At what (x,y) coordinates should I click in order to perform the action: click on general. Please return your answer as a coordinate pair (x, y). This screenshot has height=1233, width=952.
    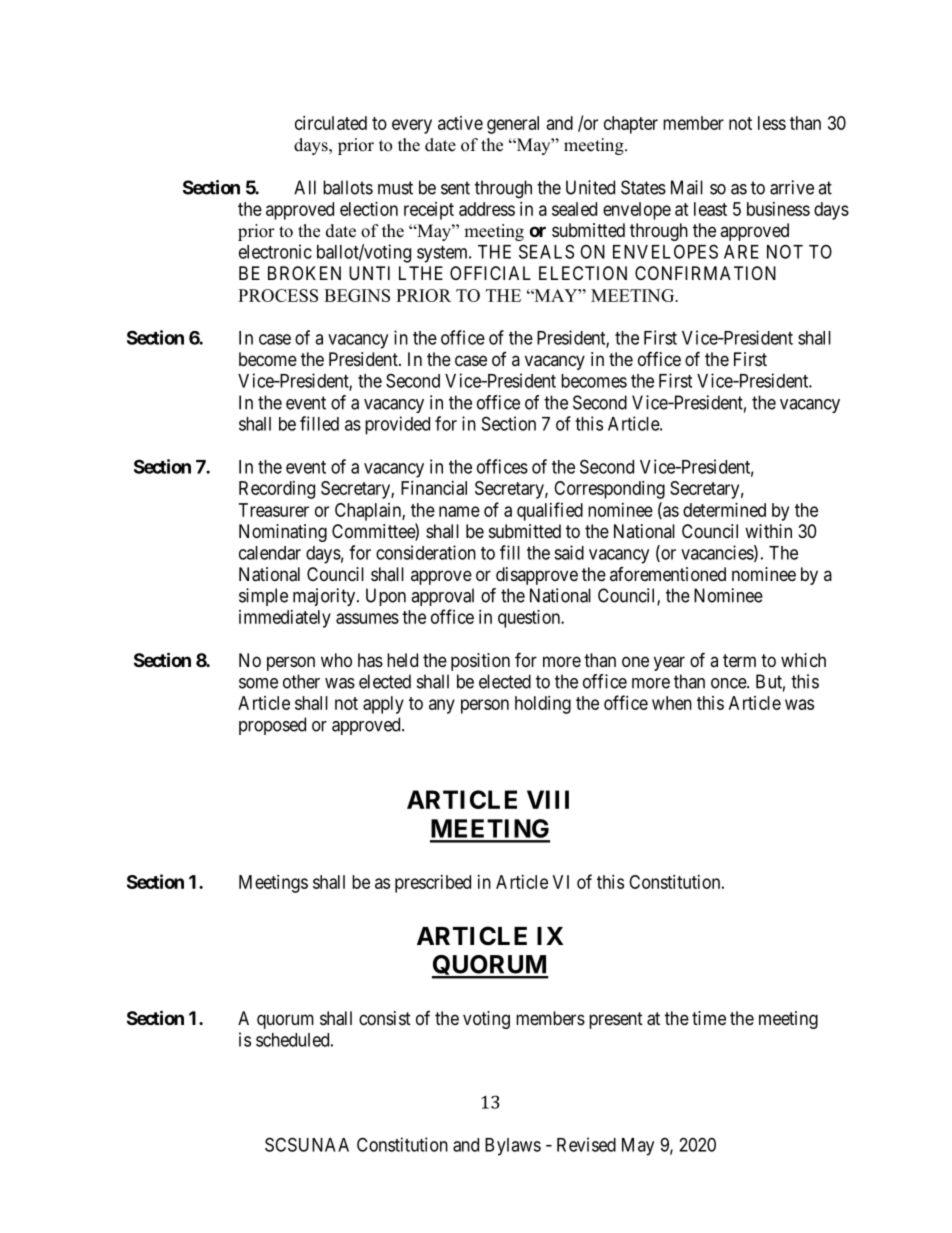
    Looking at the image, I should click on (513, 125).
